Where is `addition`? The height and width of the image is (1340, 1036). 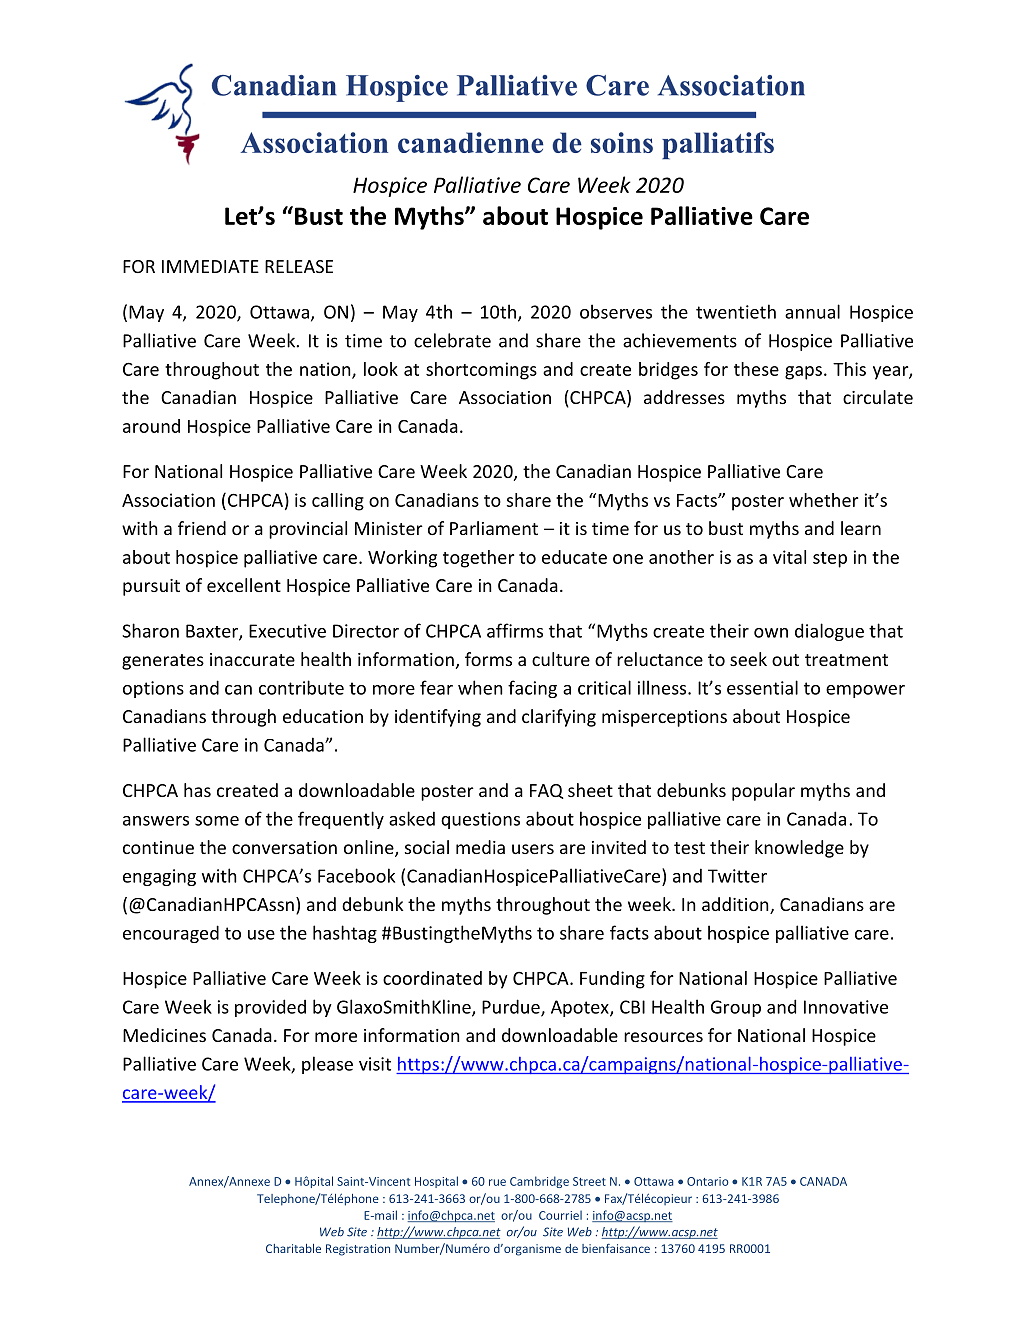
addition is located at coordinates (736, 905).
